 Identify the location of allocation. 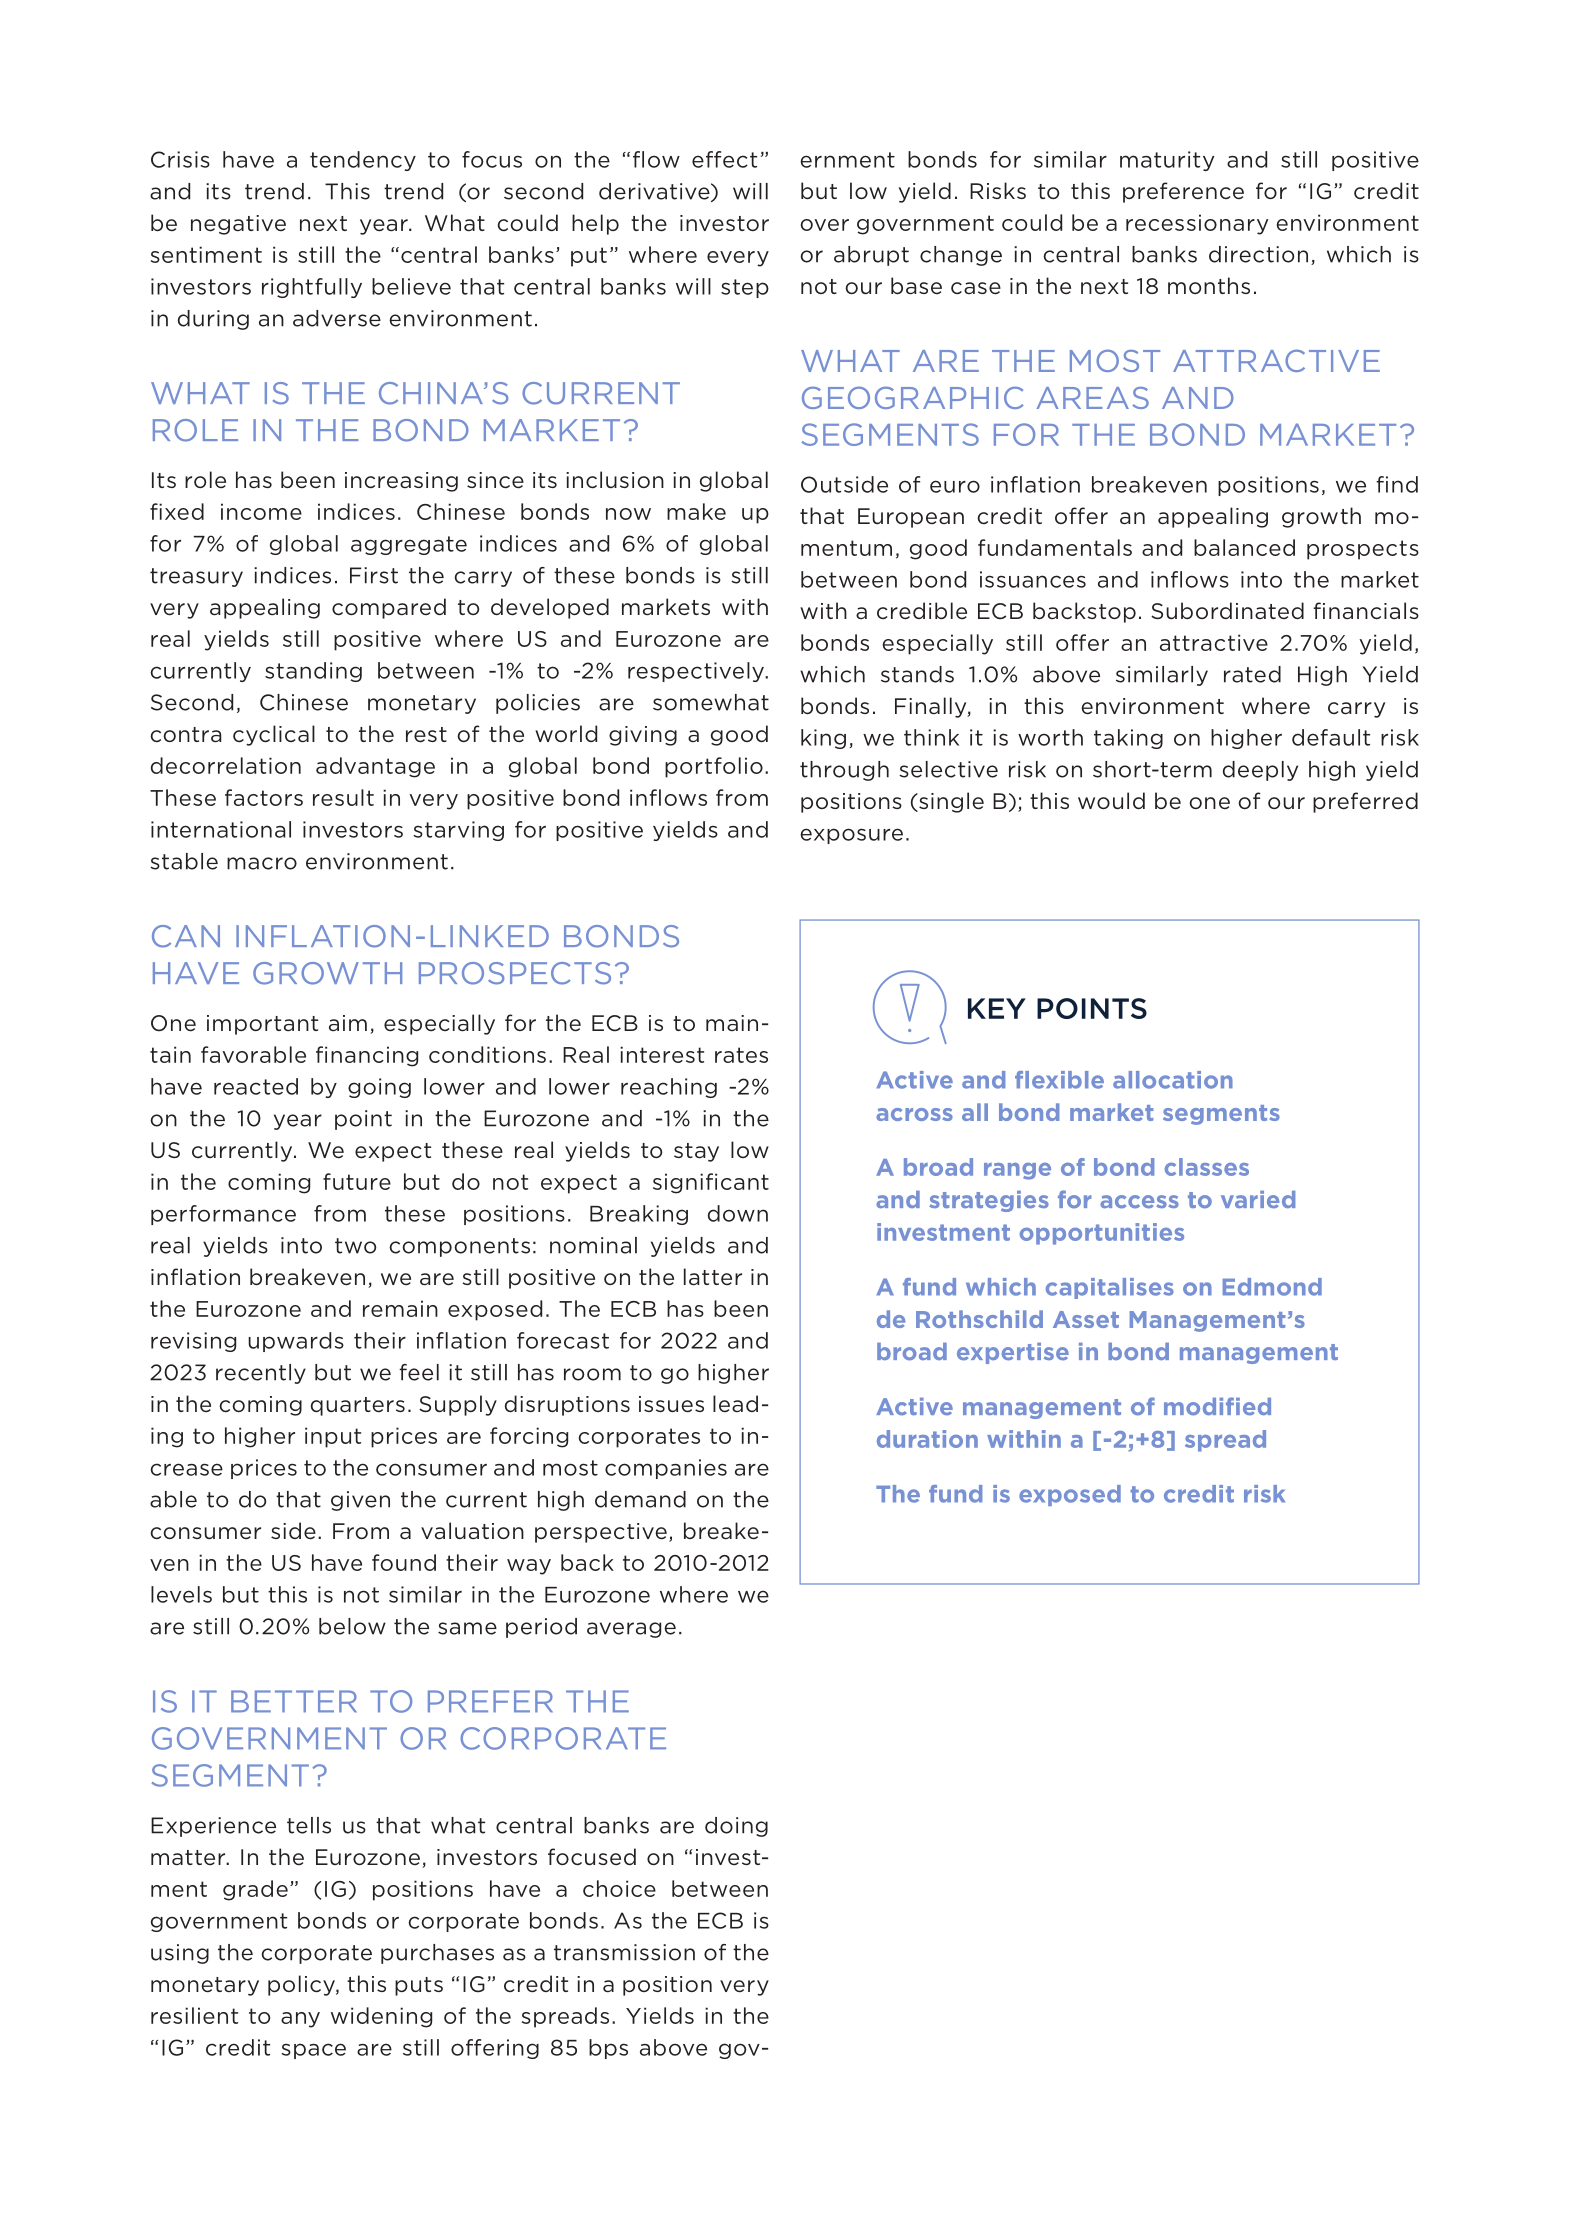
(1173, 1080).
